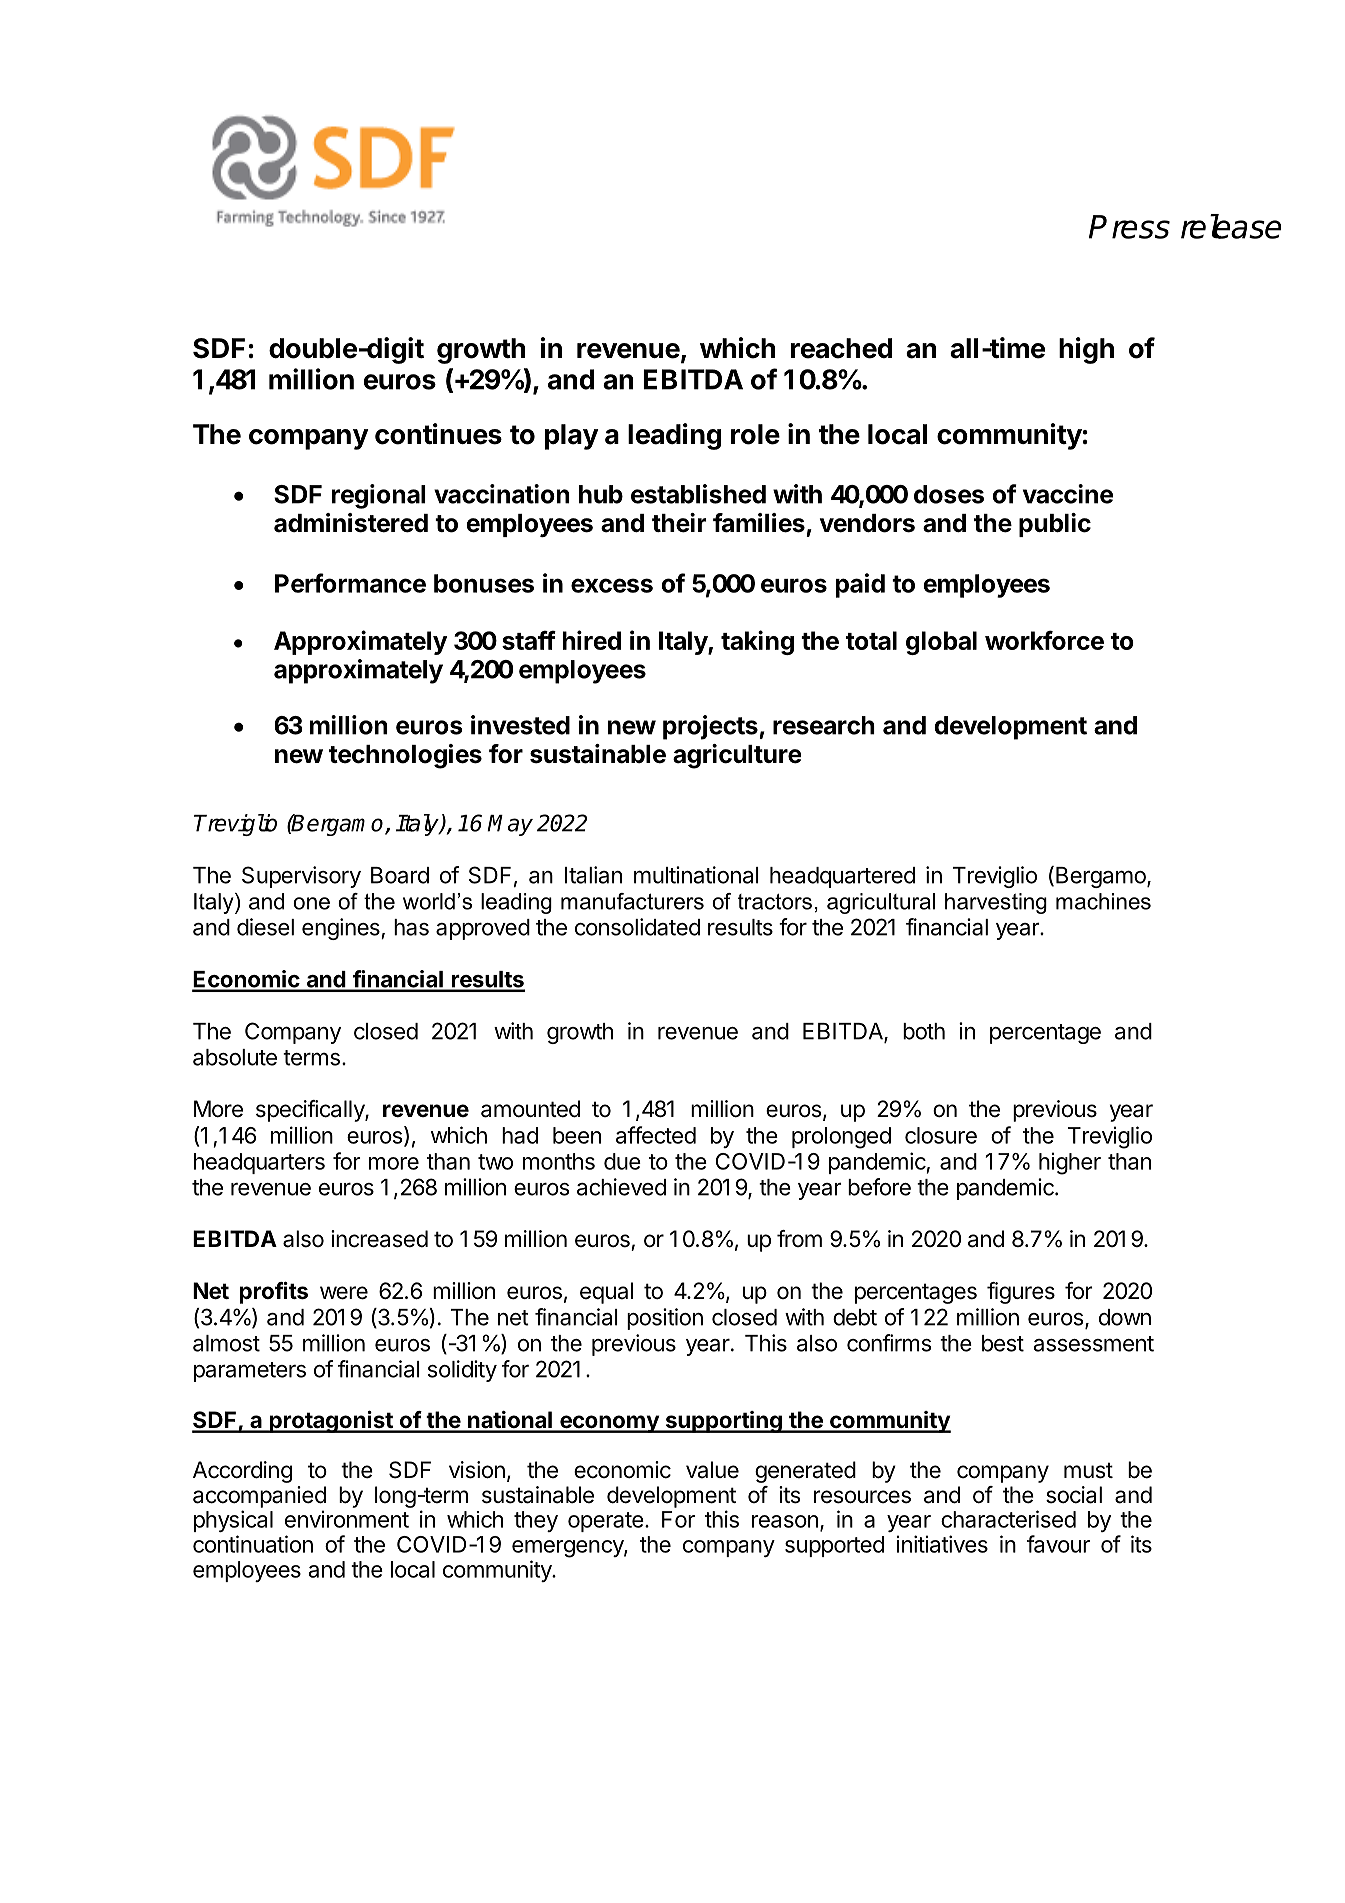 The width and height of the screenshot is (1345, 1903). Describe the element at coordinates (1074, 1495) in the screenshot. I see `social` at that location.
